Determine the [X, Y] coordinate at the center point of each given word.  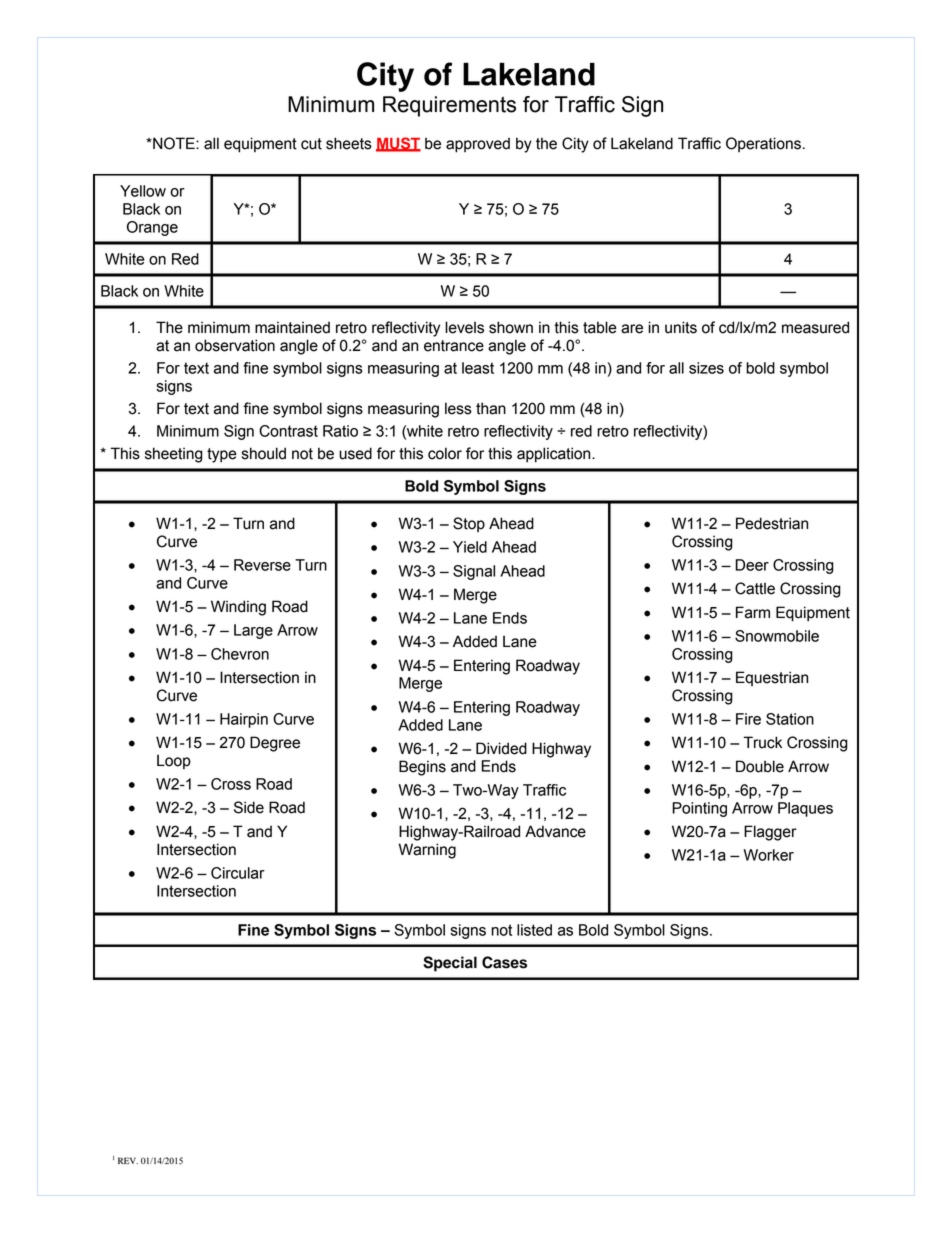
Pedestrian [772, 523]
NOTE [174, 143]
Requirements [449, 106]
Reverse [262, 565]
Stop [469, 524]
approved [478, 145]
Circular [238, 873]
